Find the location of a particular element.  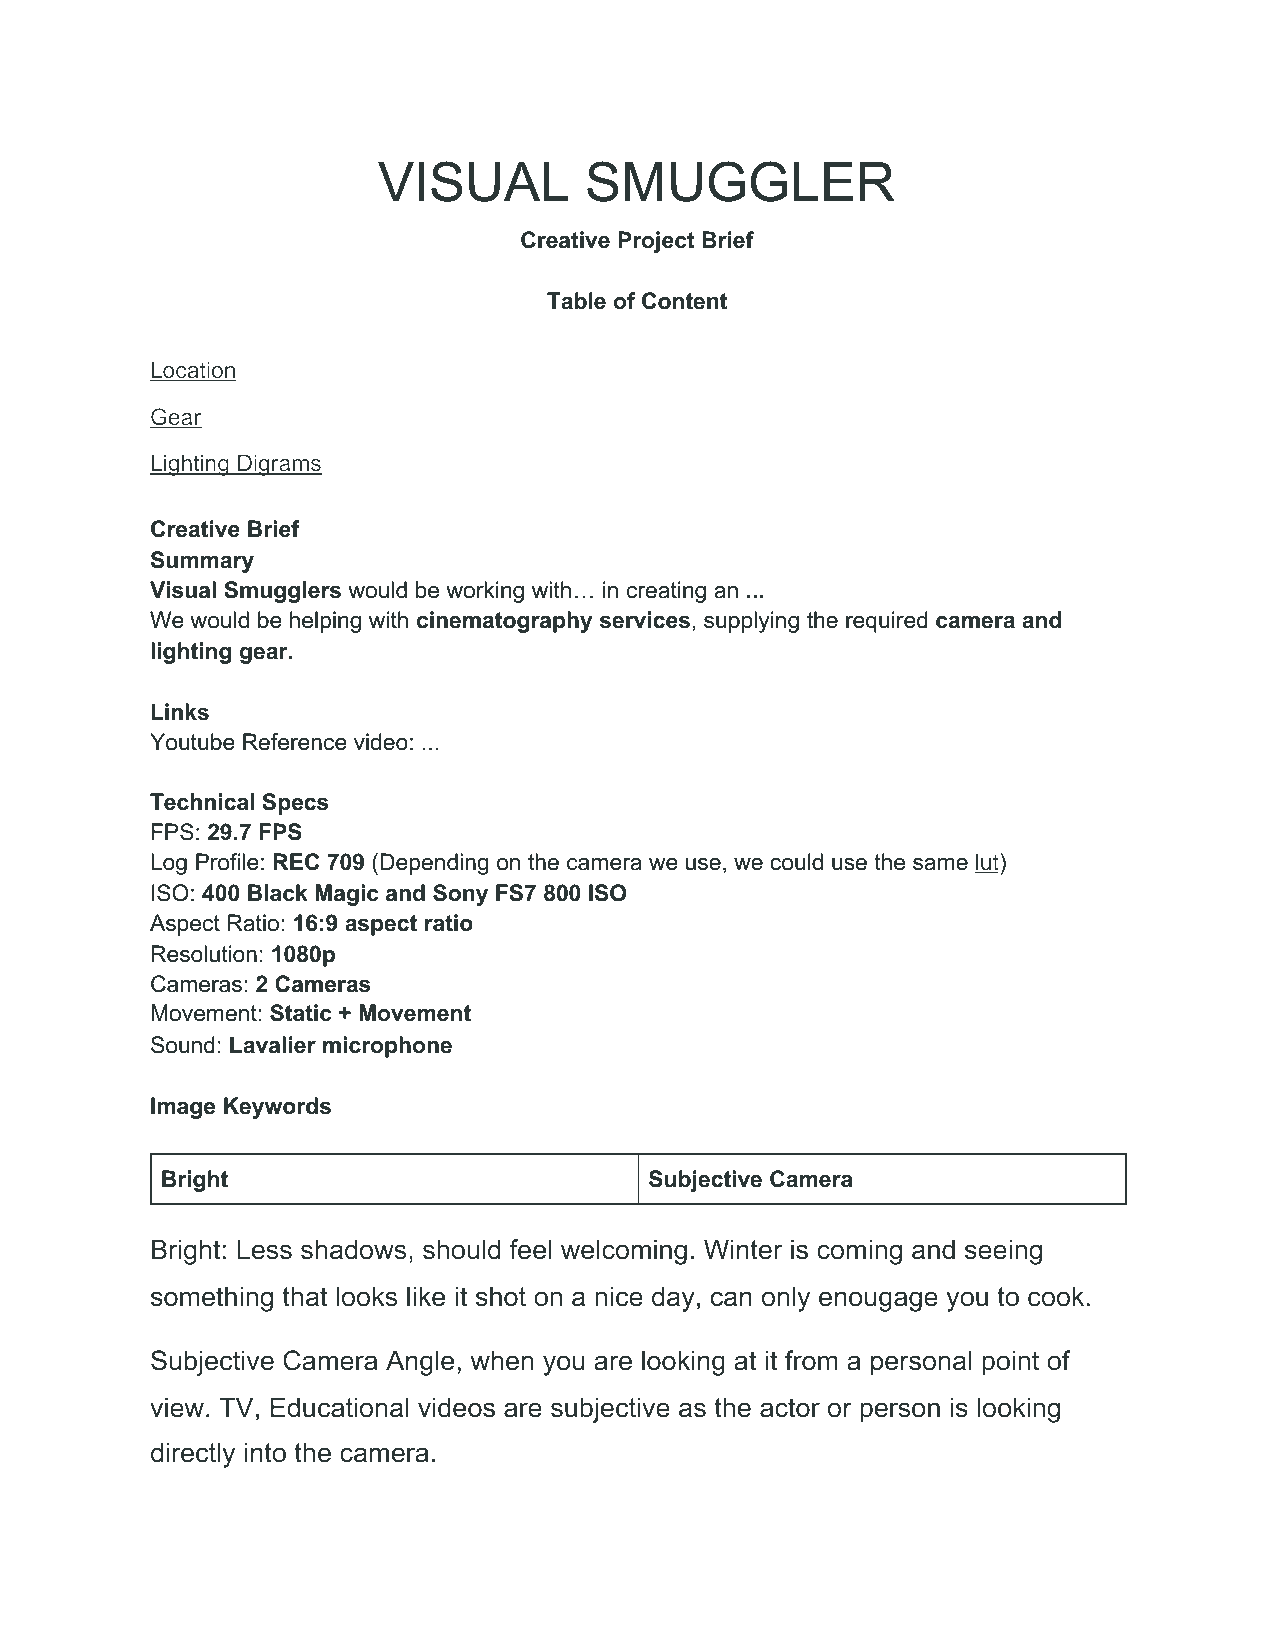

Content is located at coordinates (684, 301).
